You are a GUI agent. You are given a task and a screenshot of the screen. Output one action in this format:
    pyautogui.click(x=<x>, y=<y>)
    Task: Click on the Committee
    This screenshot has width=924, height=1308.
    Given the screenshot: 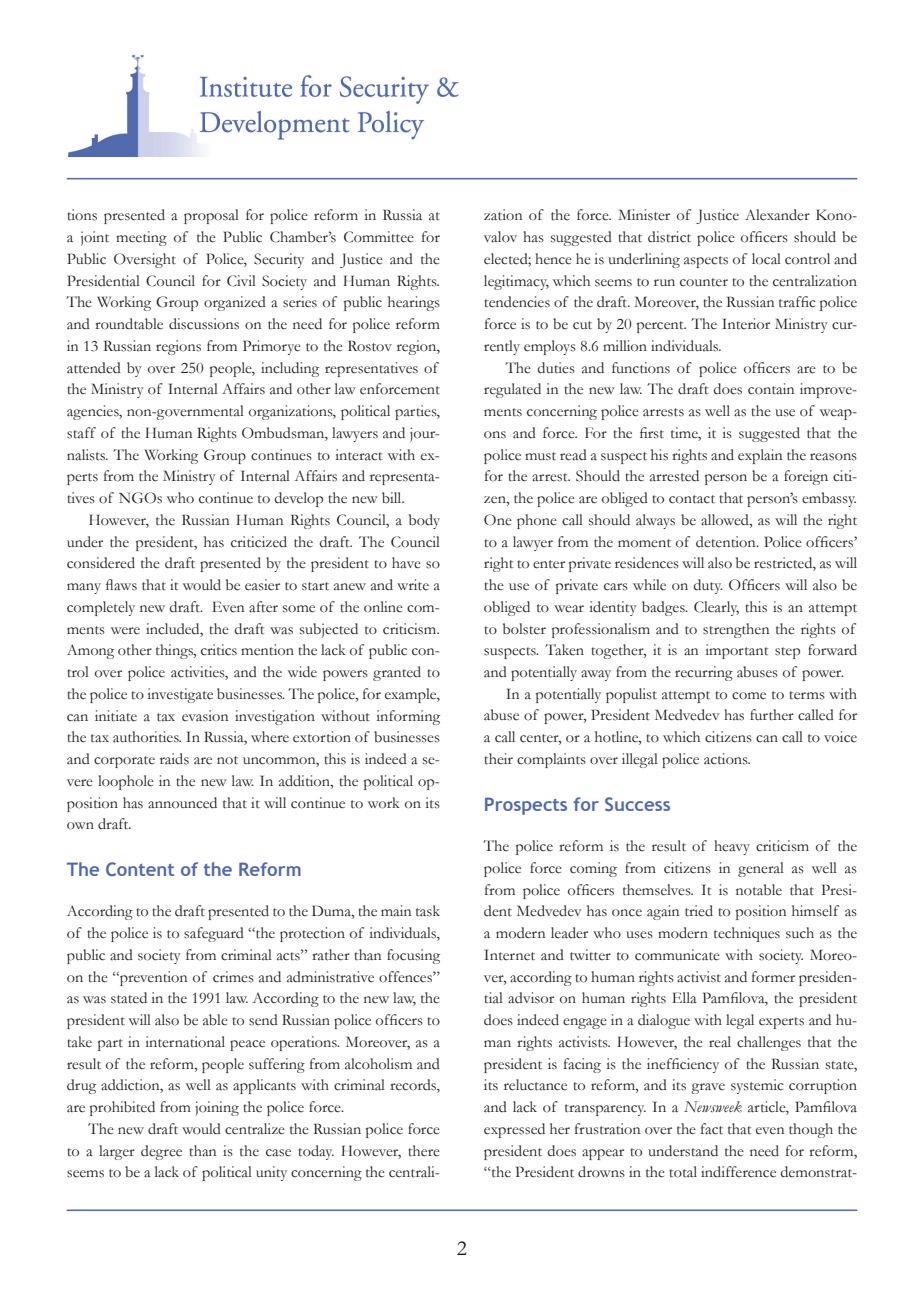 What is the action you would take?
    pyautogui.click(x=379, y=237)
